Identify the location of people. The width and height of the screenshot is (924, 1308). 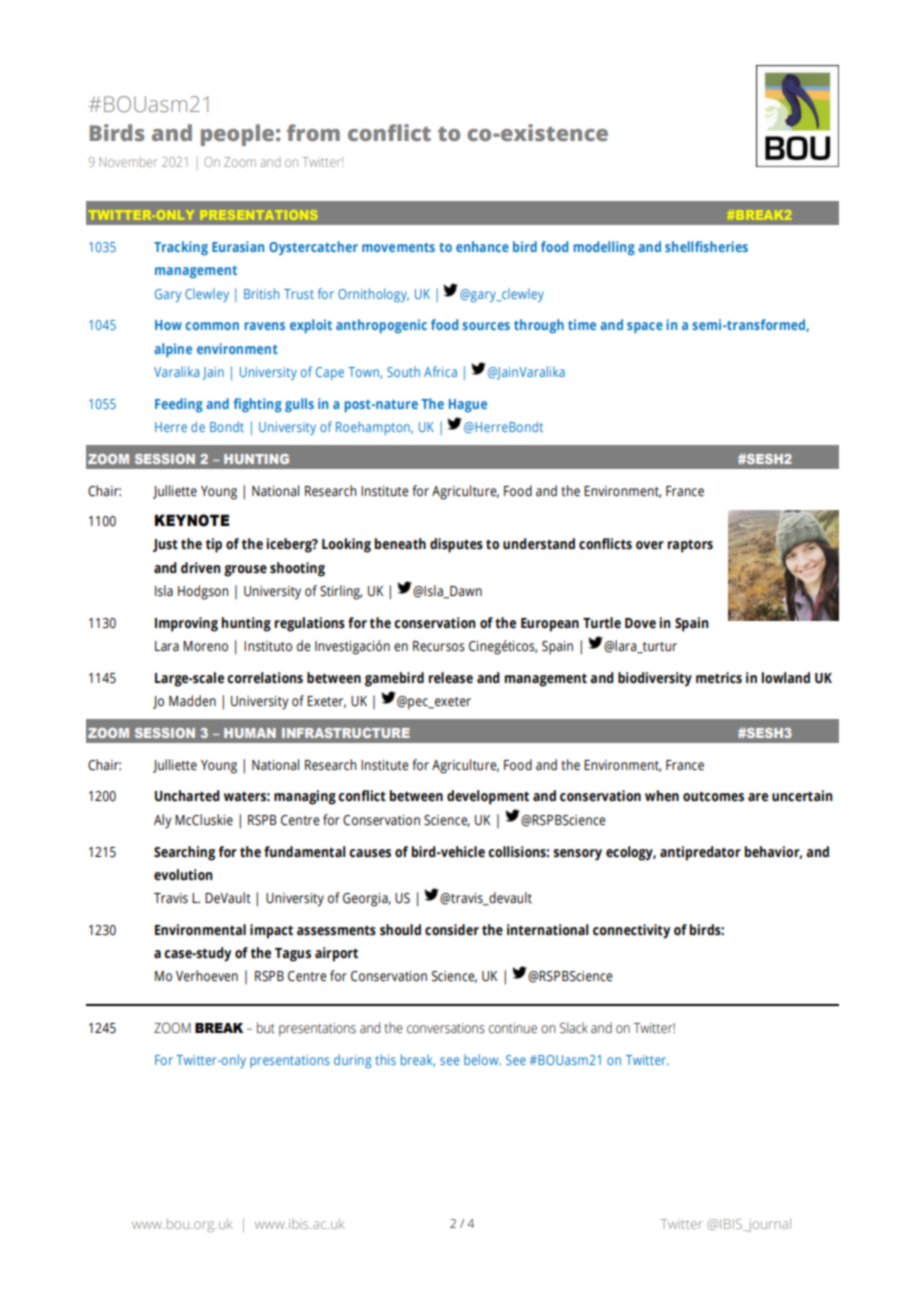
(237, 135).
